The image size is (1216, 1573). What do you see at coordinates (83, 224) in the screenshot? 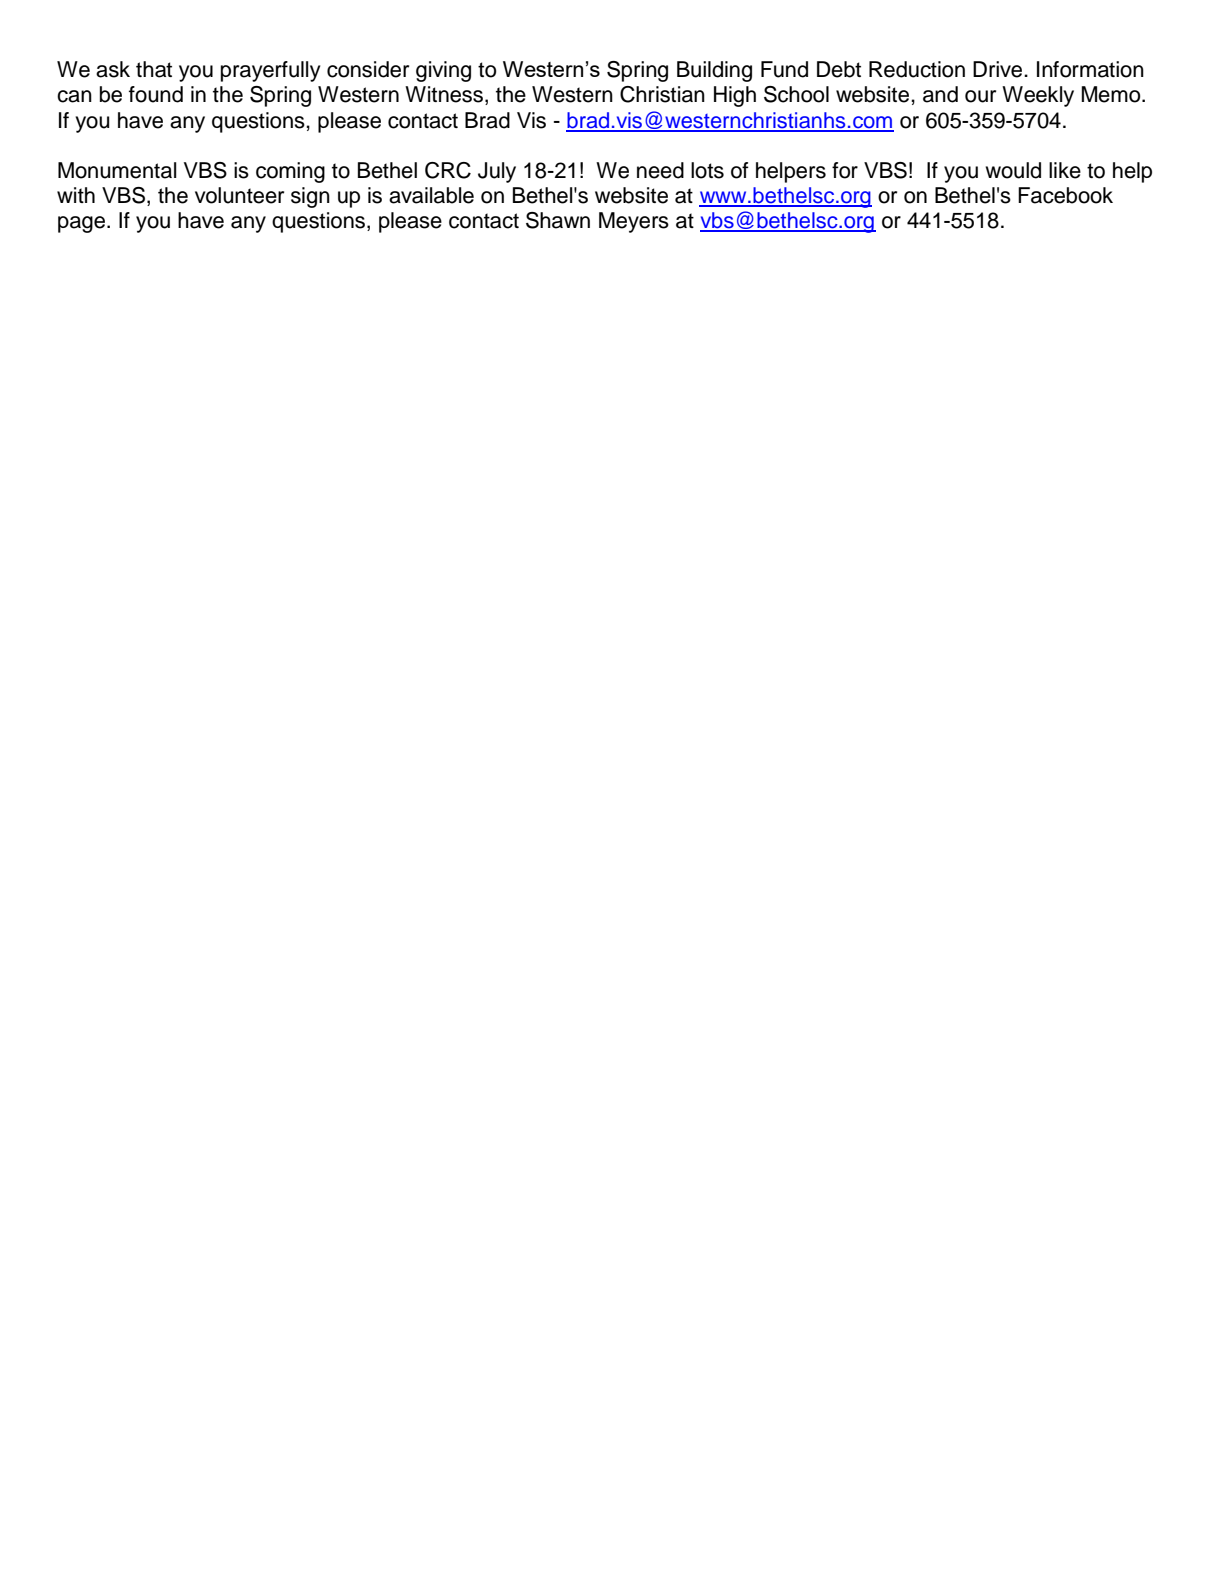
I see `page` at bounding box center [83, 224].
